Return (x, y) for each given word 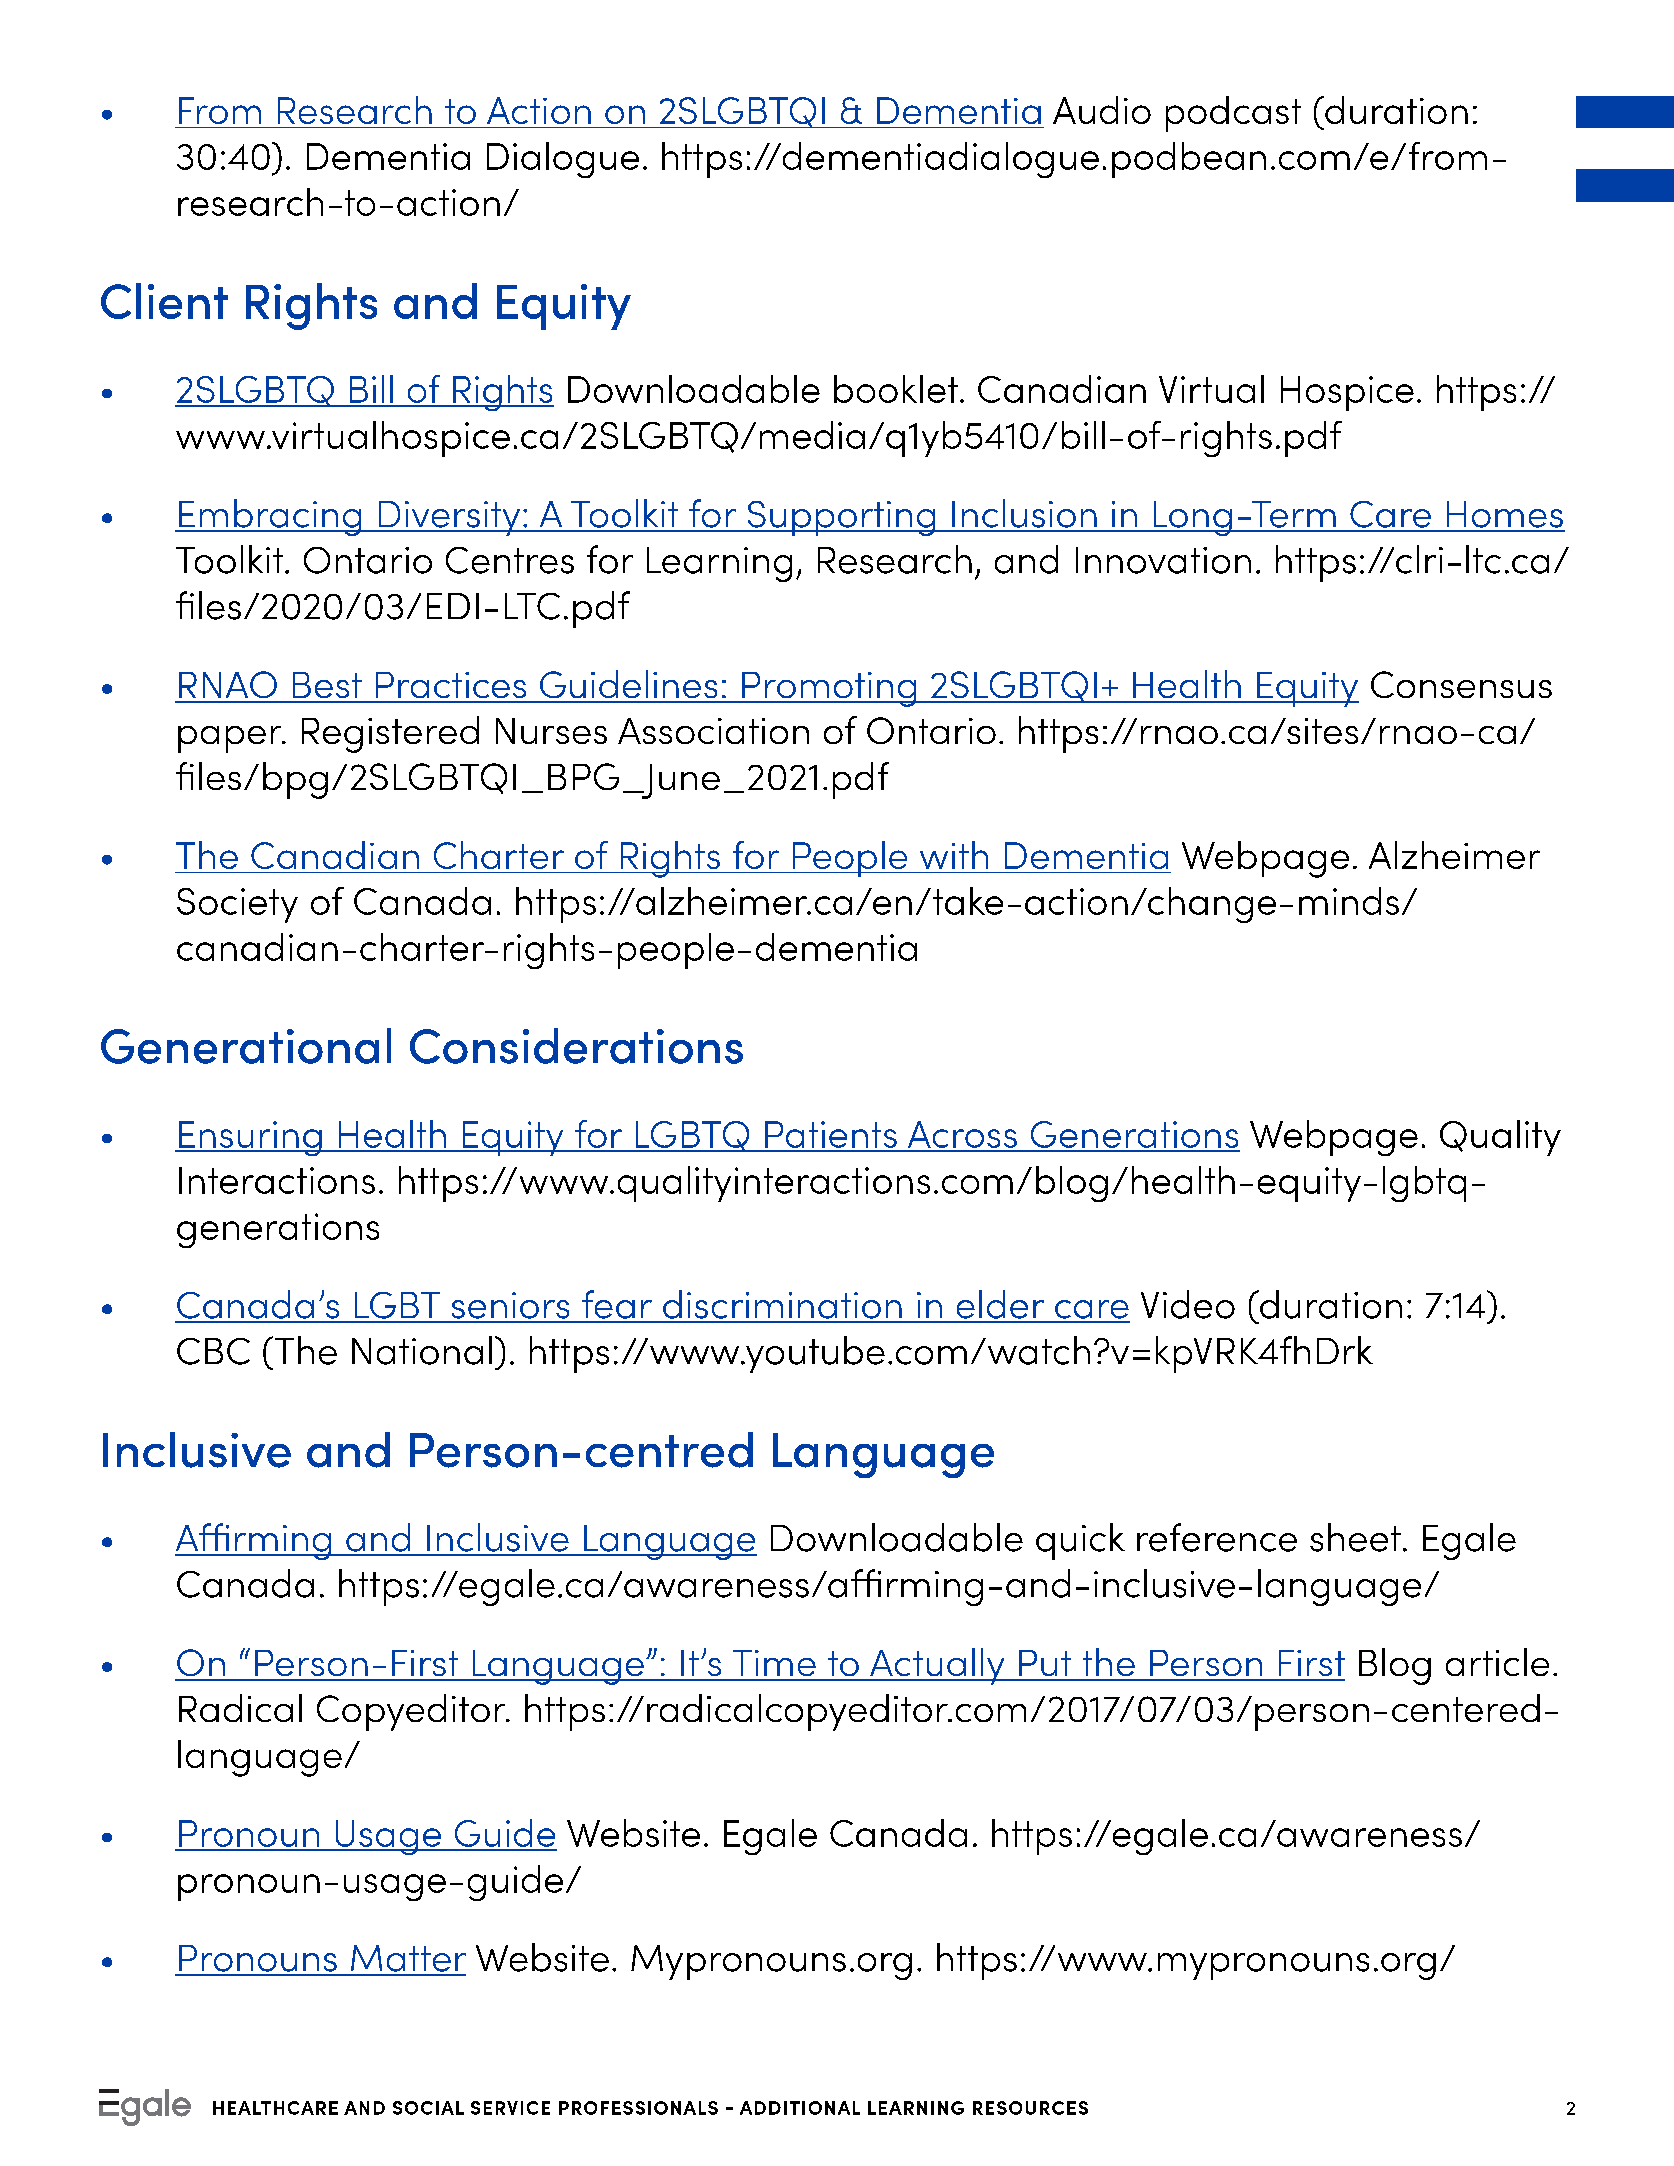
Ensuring (250, 1138)
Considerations (576, 1046)
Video (1188, 1304)
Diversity (449, 518)
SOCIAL (428, 2108)
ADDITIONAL (800, 2108)
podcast (1233, 114)
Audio (1102, 110)
